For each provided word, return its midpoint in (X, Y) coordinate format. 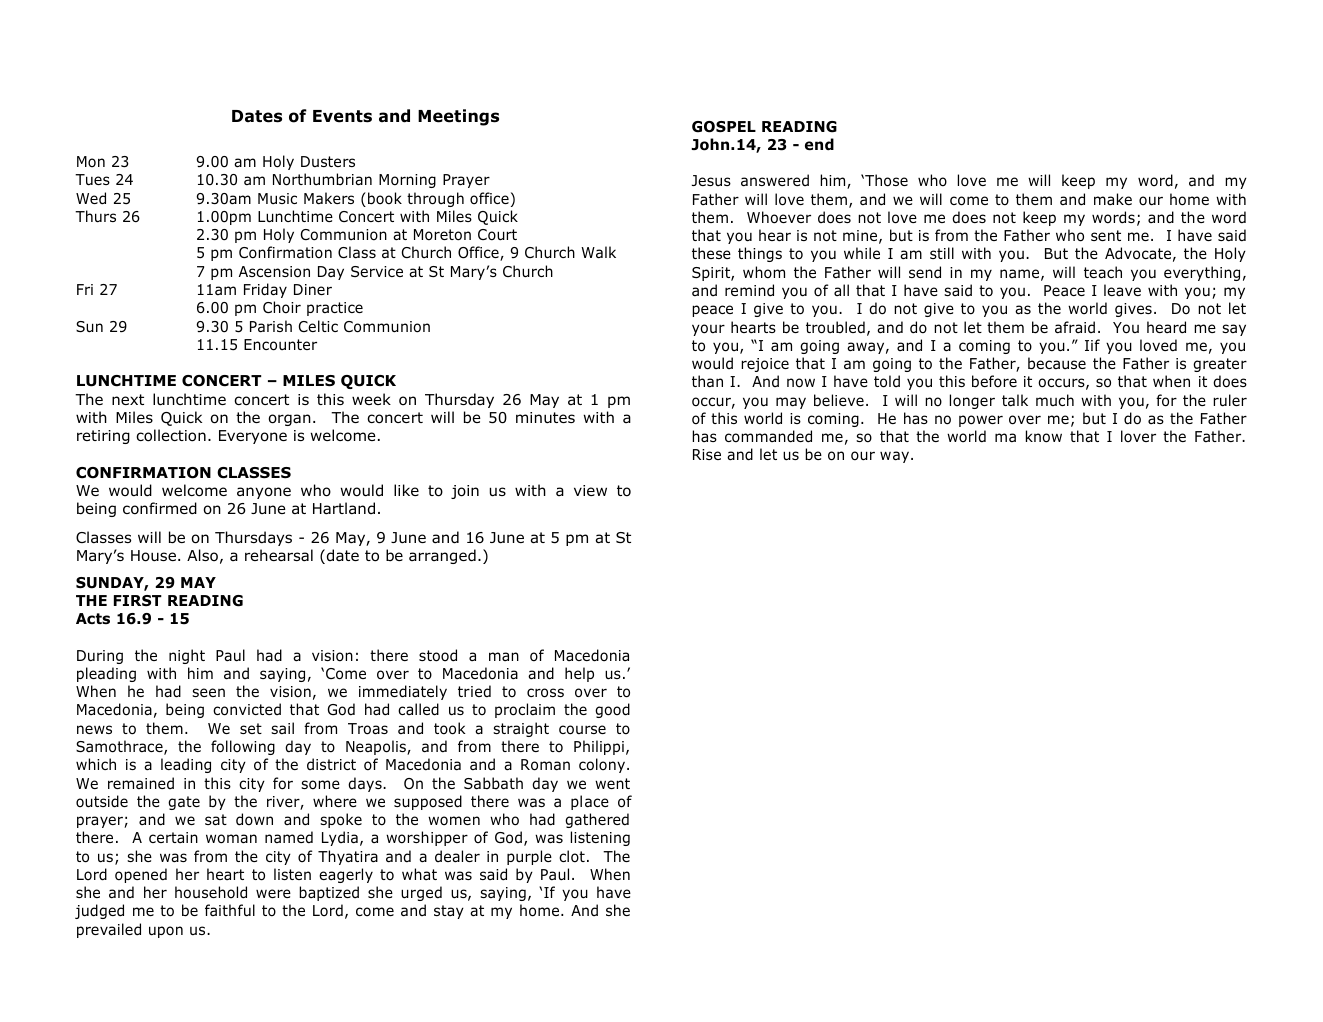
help (579, 674)
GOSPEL (724, 127)
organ (289, 420)
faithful (230, 910)
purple (529, 857)
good (612, 710)
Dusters (328, 161)
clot (572, 856)
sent (1106, 235)
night (187, 656)
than (707, 381)
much (1055, 400)
